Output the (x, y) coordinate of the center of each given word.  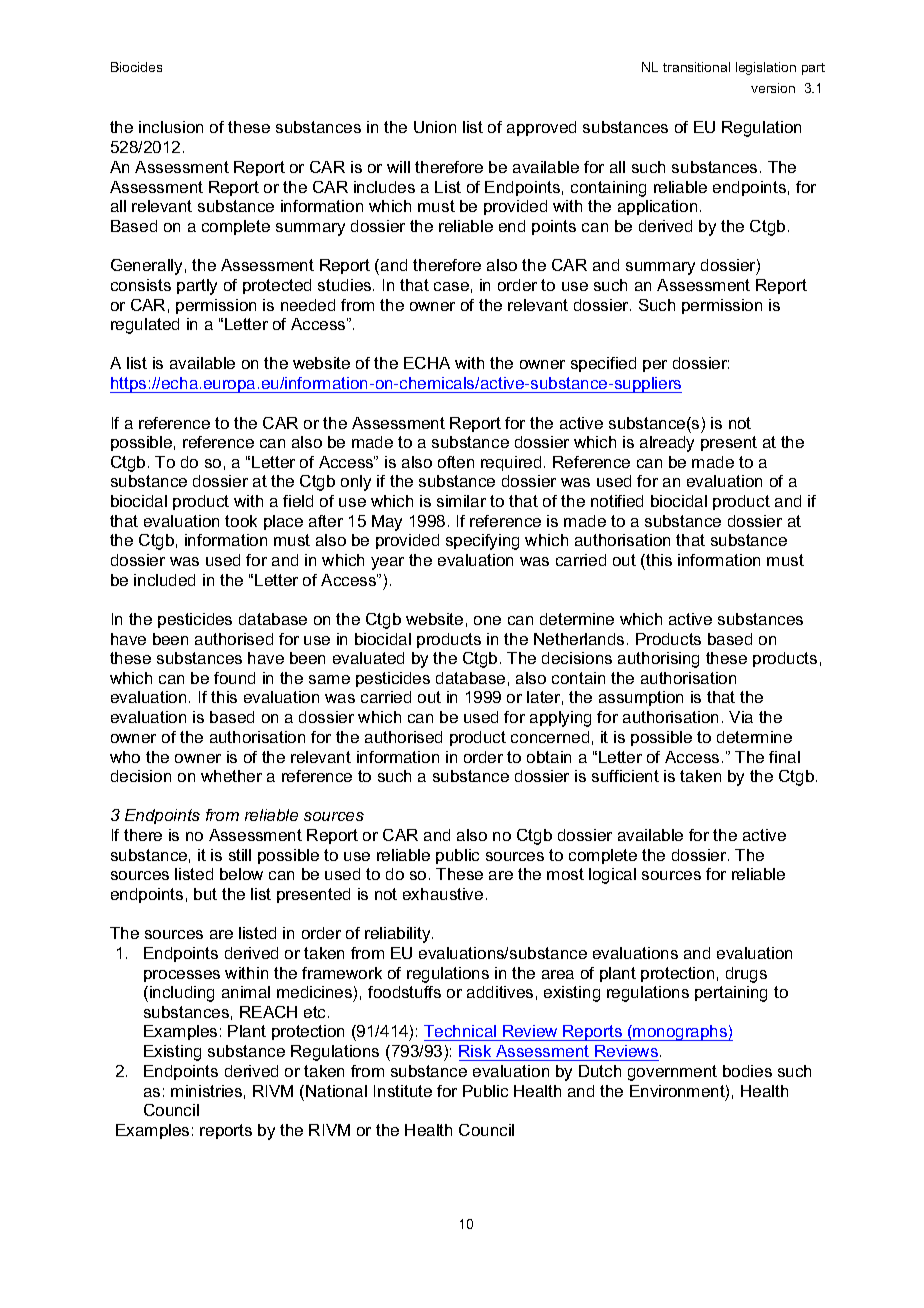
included (164, 580)
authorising (658, 660)
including (182, 994)
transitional (696, 67)
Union (435, 127)
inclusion (171, 127)
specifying (482, 542)
